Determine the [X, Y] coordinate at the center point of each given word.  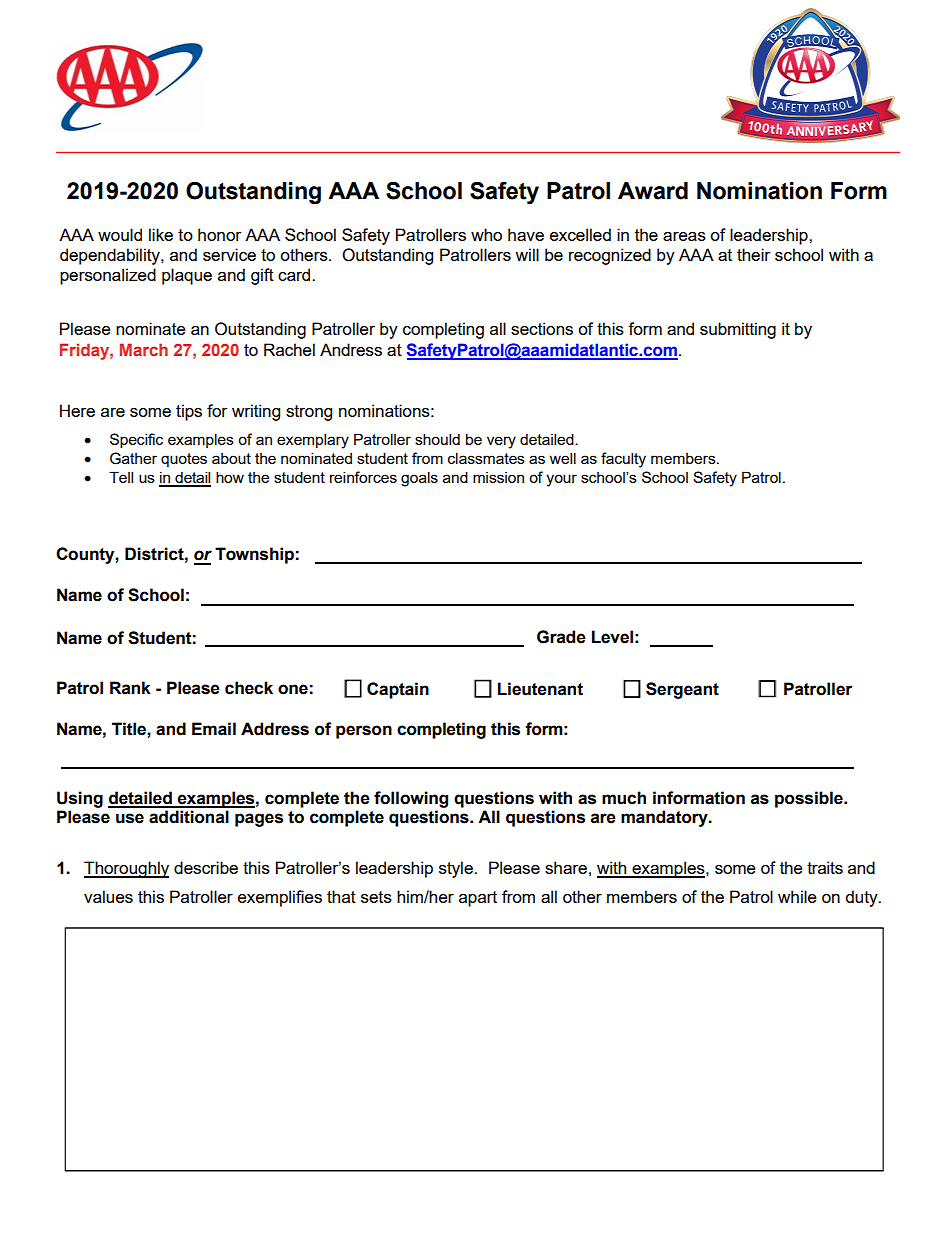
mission [498, 477]
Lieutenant [540, 689]
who [486, 234]
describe [206, 867]
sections [542, 328]
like [161, 234]
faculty [623, 460]
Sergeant [682, 690]
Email [214, 729]
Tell [121, 477]
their [753, 254]
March [144, 349]
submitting [738, 330]
